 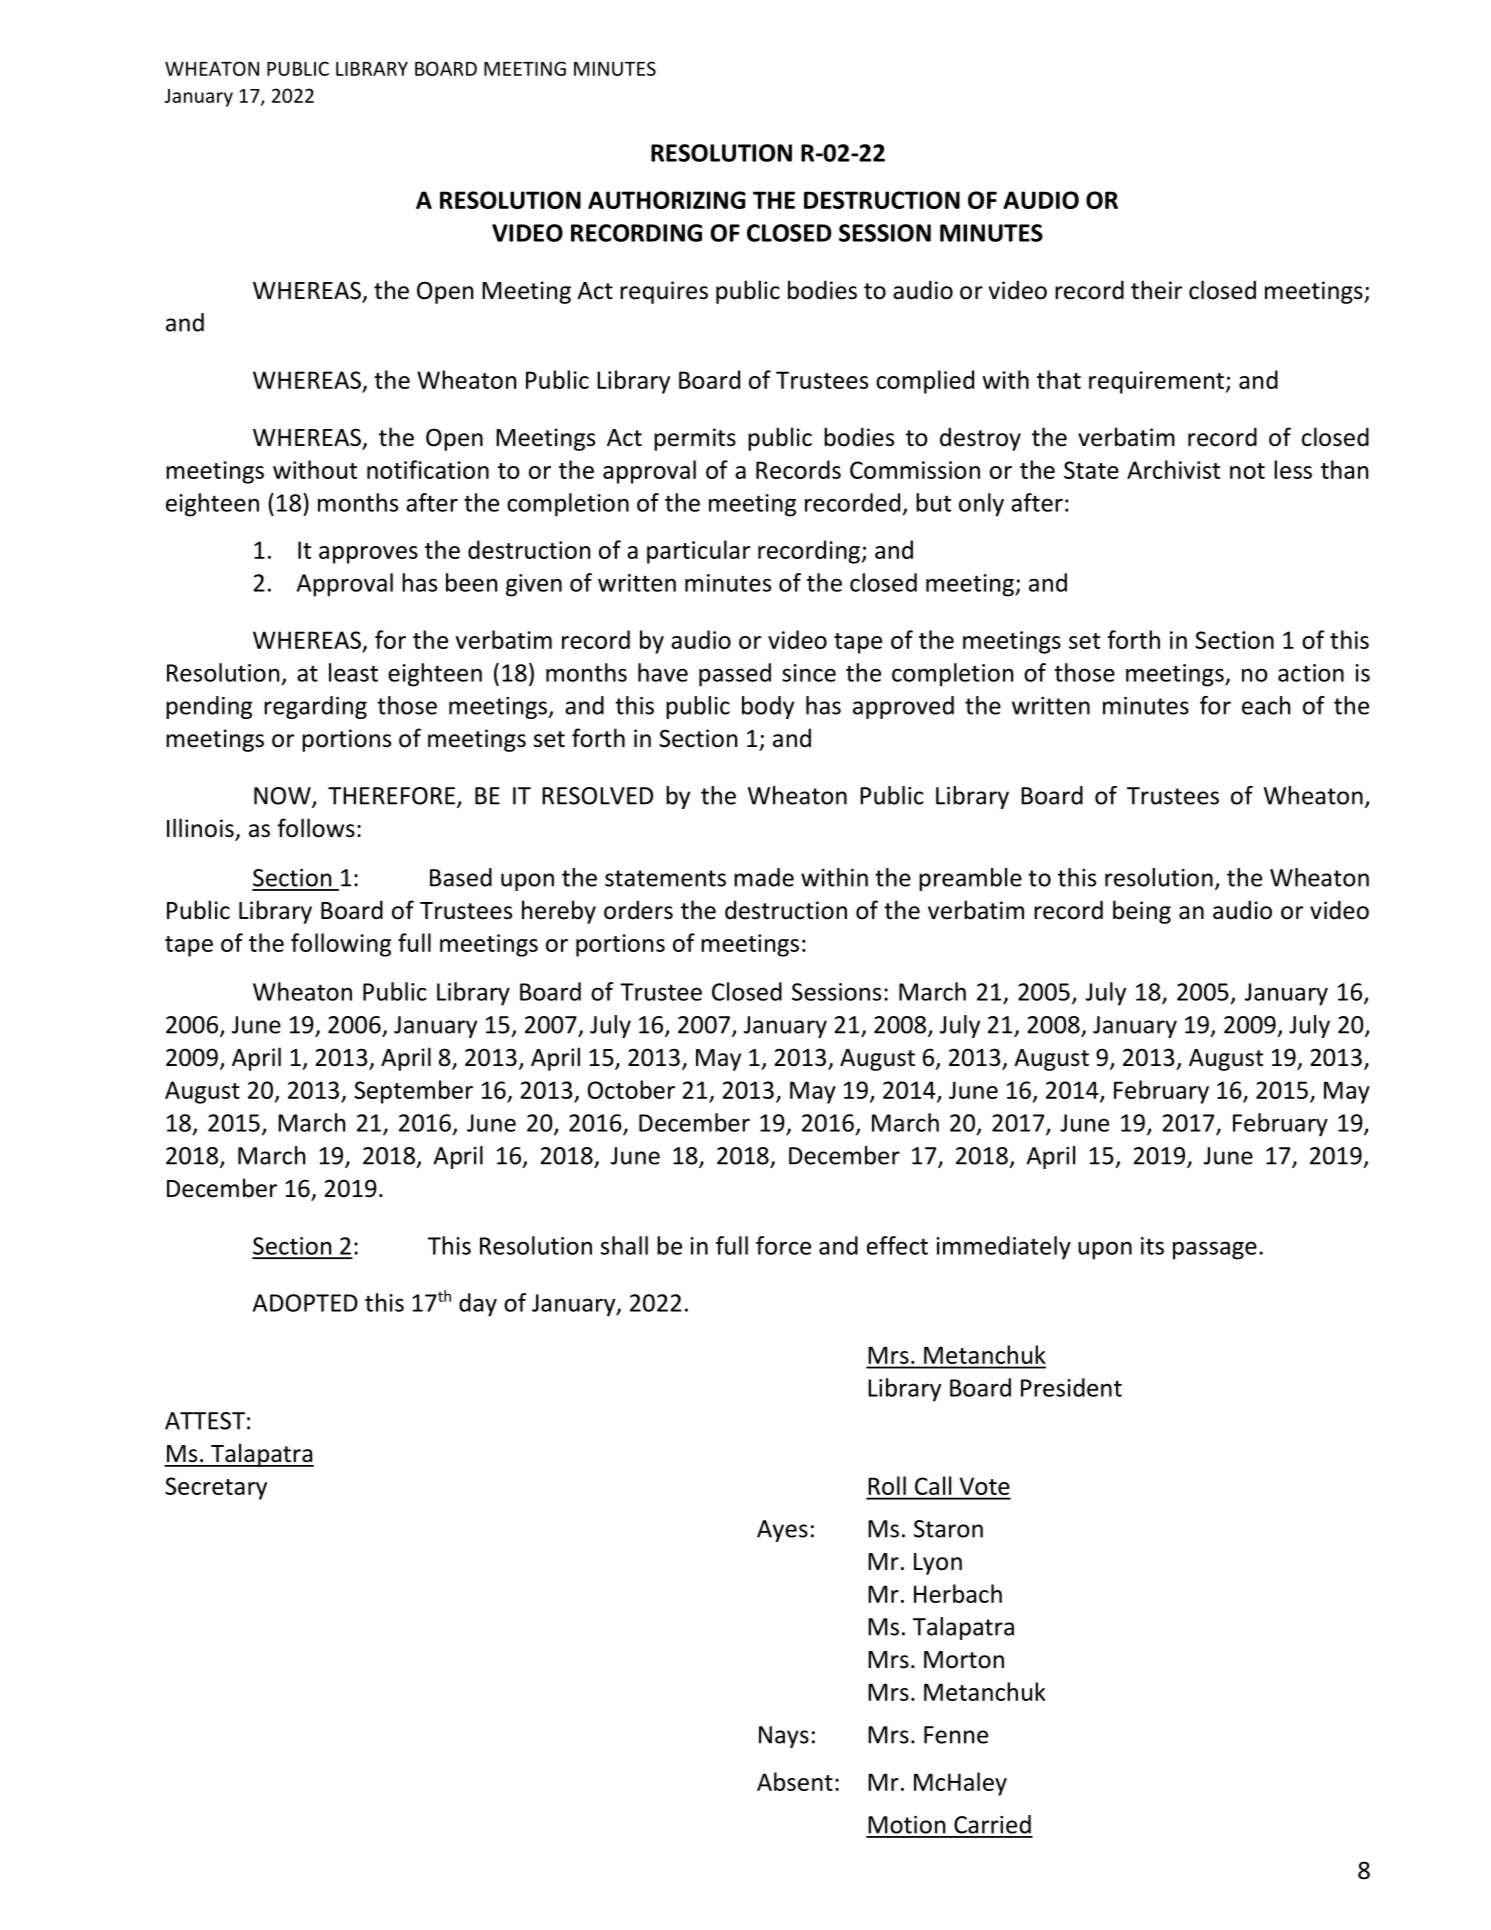 I want to click on their, so click(x=1156, y=290).
